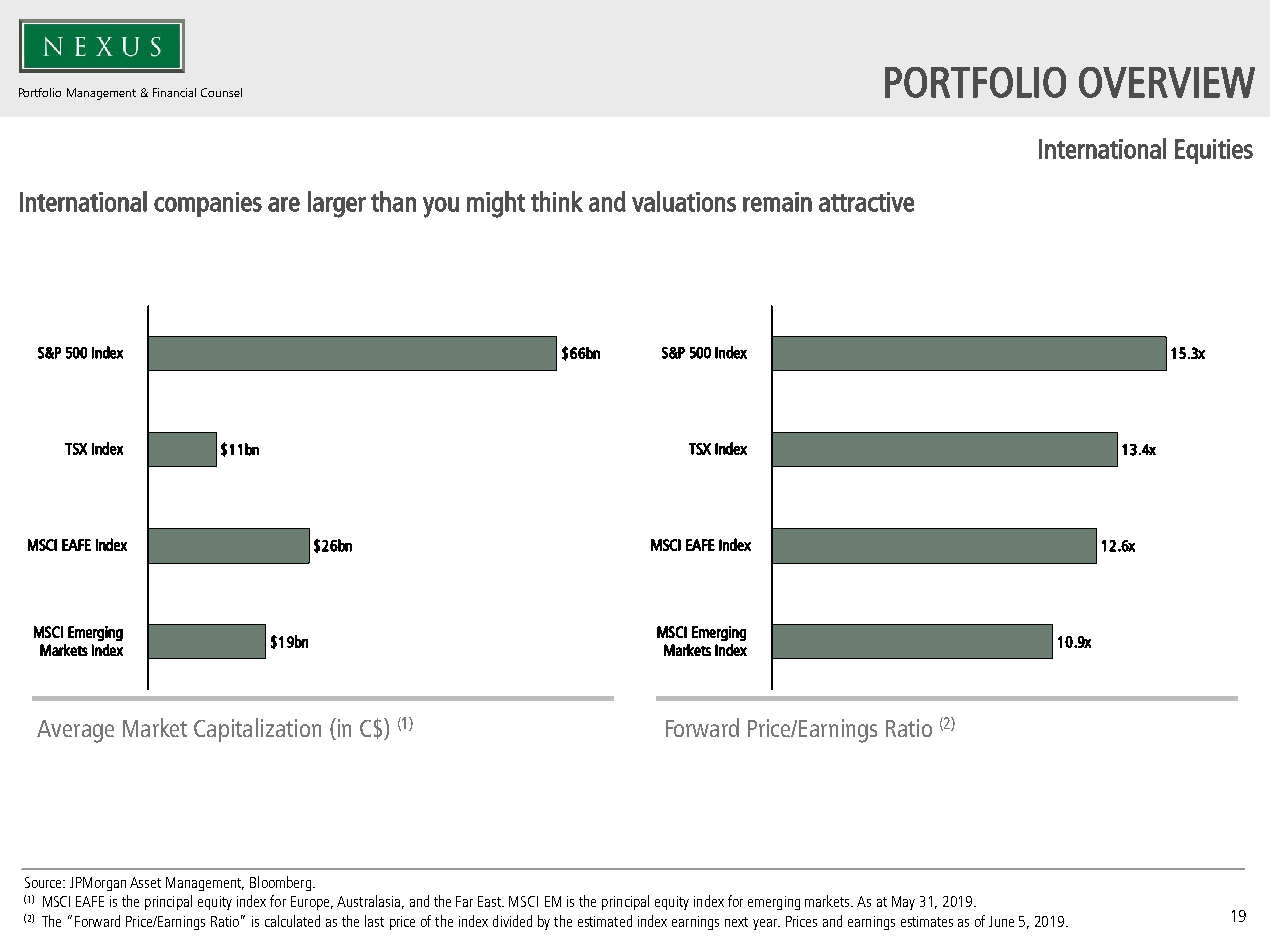 The image size is (1270, 952). Describe the element at coordinates (496, 204) in the screenshot. I see `might` at that location.
